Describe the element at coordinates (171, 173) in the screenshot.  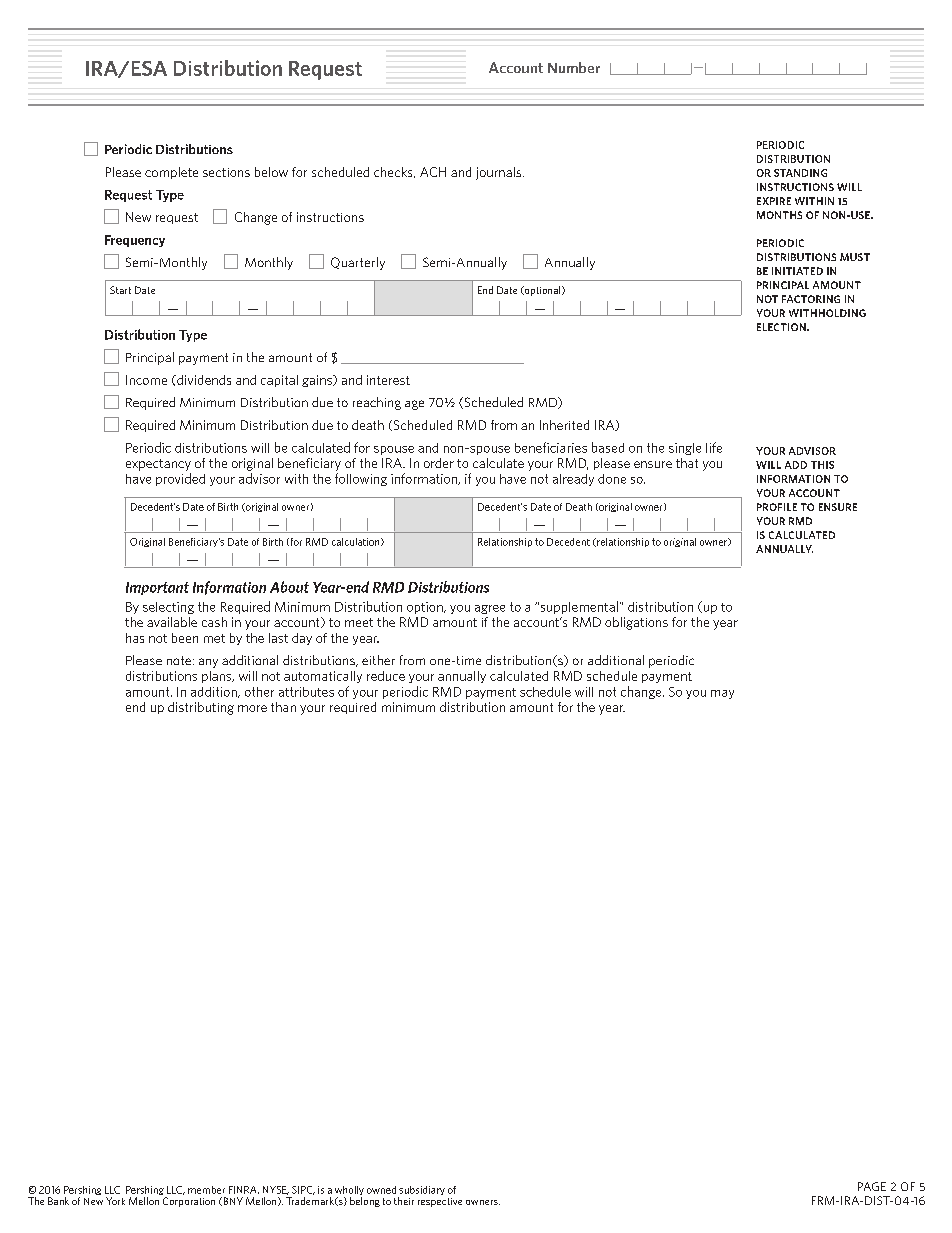
I see `complete` at that location.
